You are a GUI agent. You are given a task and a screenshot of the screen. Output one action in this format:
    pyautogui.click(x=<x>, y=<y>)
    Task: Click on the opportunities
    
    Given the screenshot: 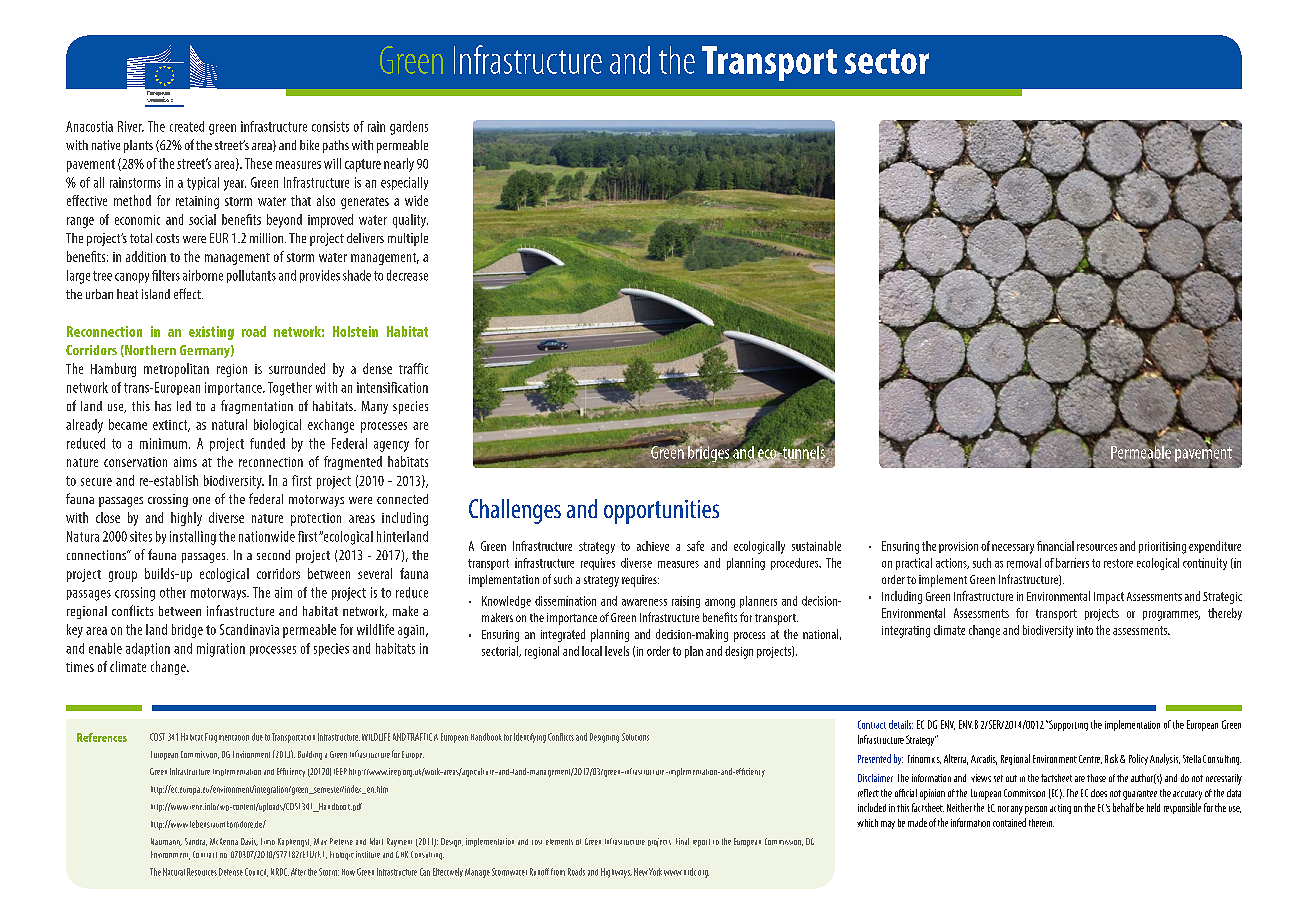 What is the action you would take?
    pyautogui.click(x=661, y=512)
